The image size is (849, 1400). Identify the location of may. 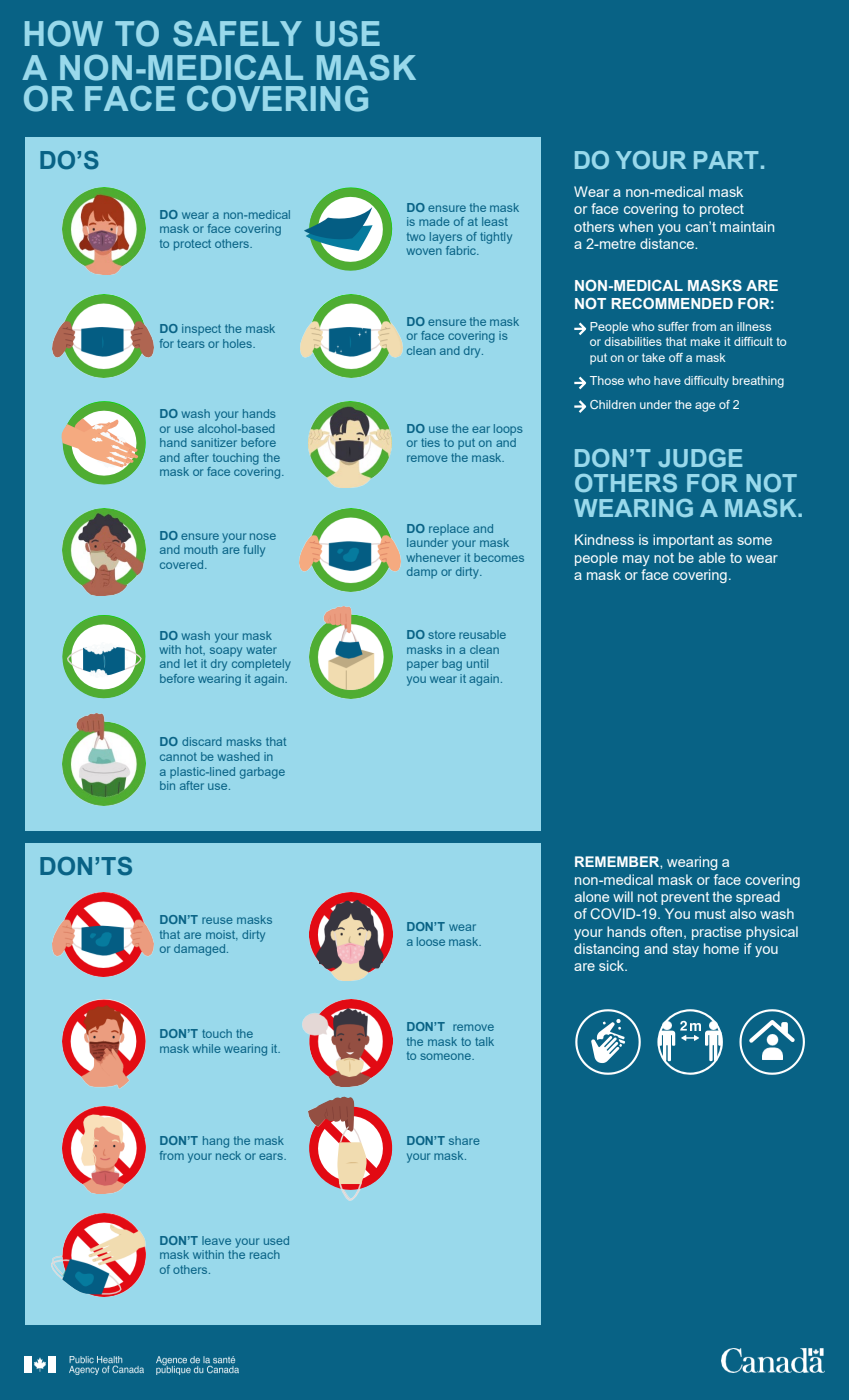
(636, 560).
